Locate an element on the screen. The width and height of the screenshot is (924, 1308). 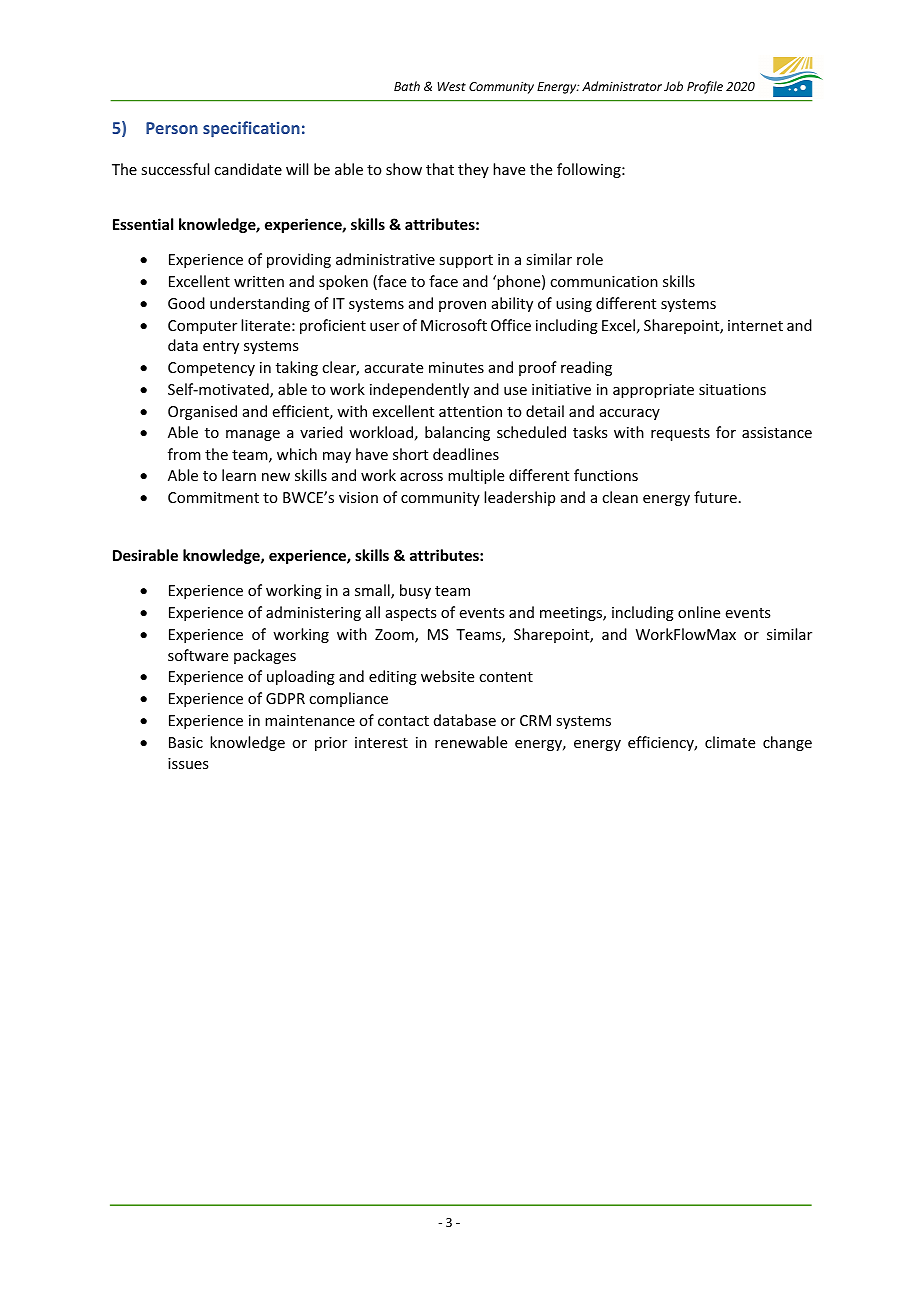
specification is located at coordinates (251, 129).
